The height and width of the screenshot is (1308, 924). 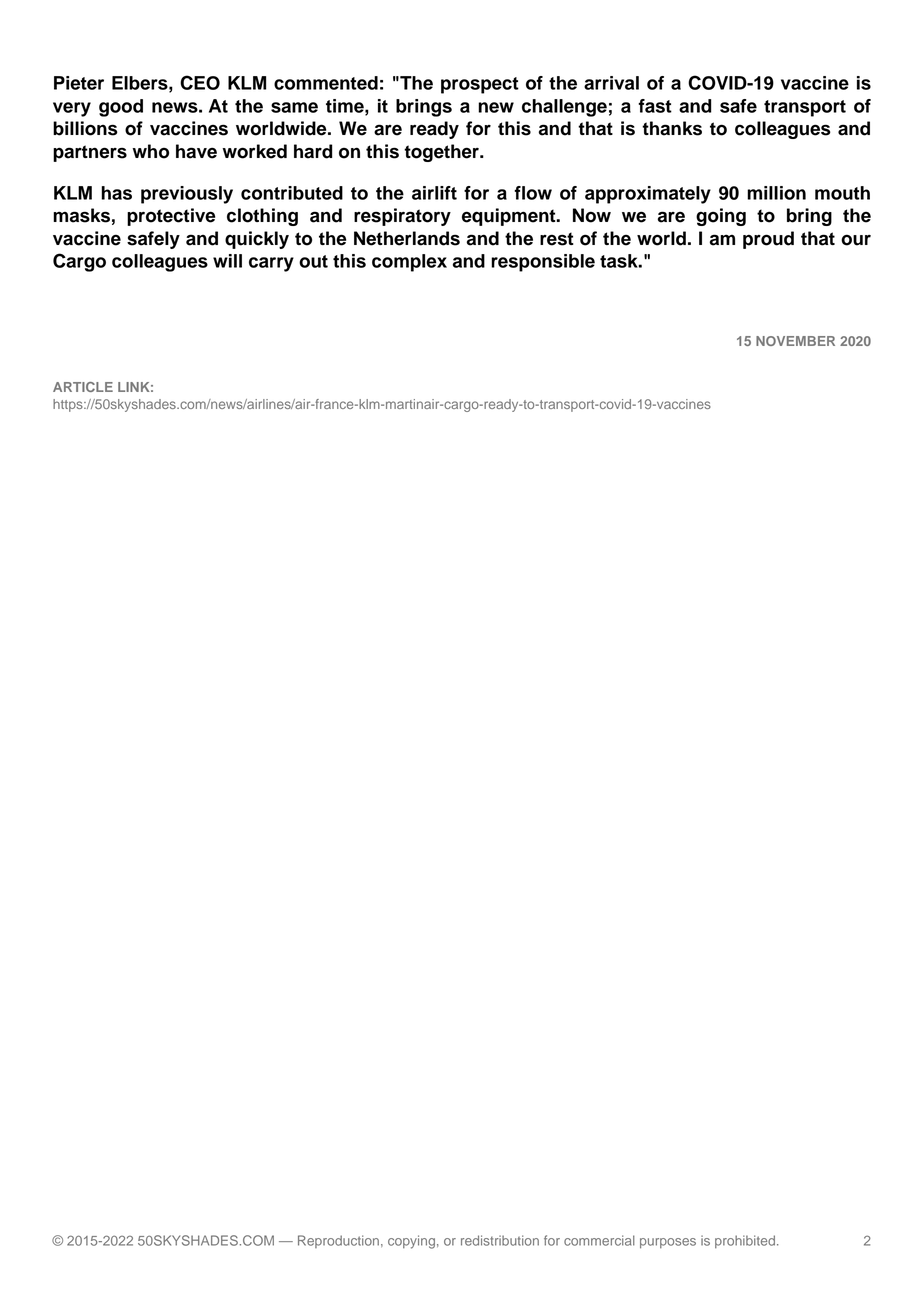 I want to click on good, so click(x=121, y=108).
